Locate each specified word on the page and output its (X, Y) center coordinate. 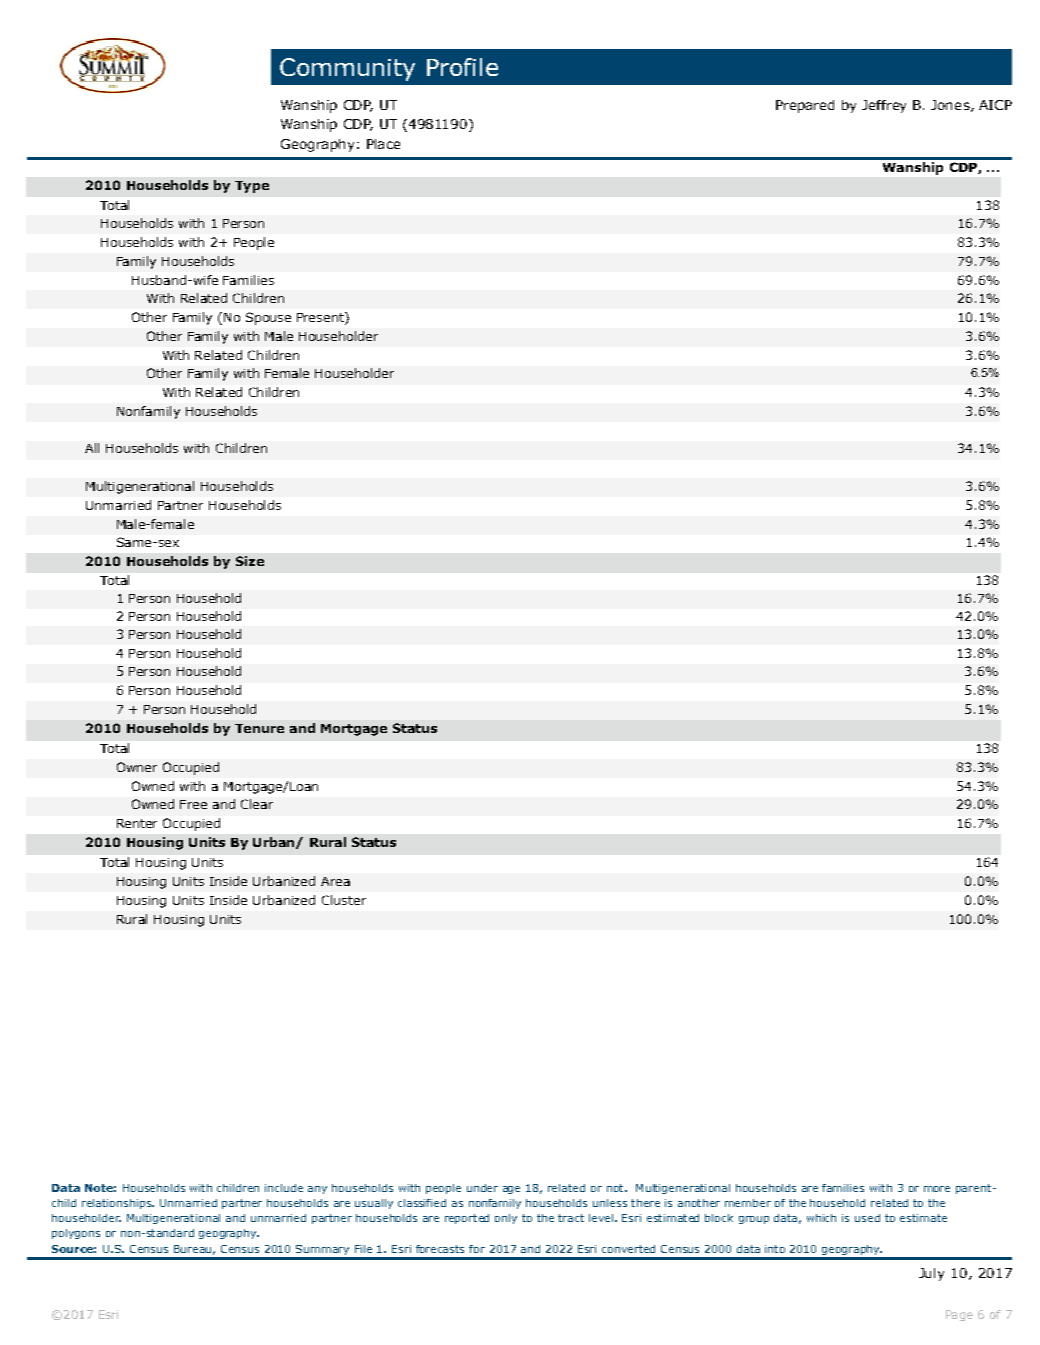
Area (335, 881)
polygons (76, 1234)
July (931, 1274)
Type (252, 187)
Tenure (259, 728)
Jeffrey (884, 106)
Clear (257, 804)
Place (383, 144)
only (506, 1219)
